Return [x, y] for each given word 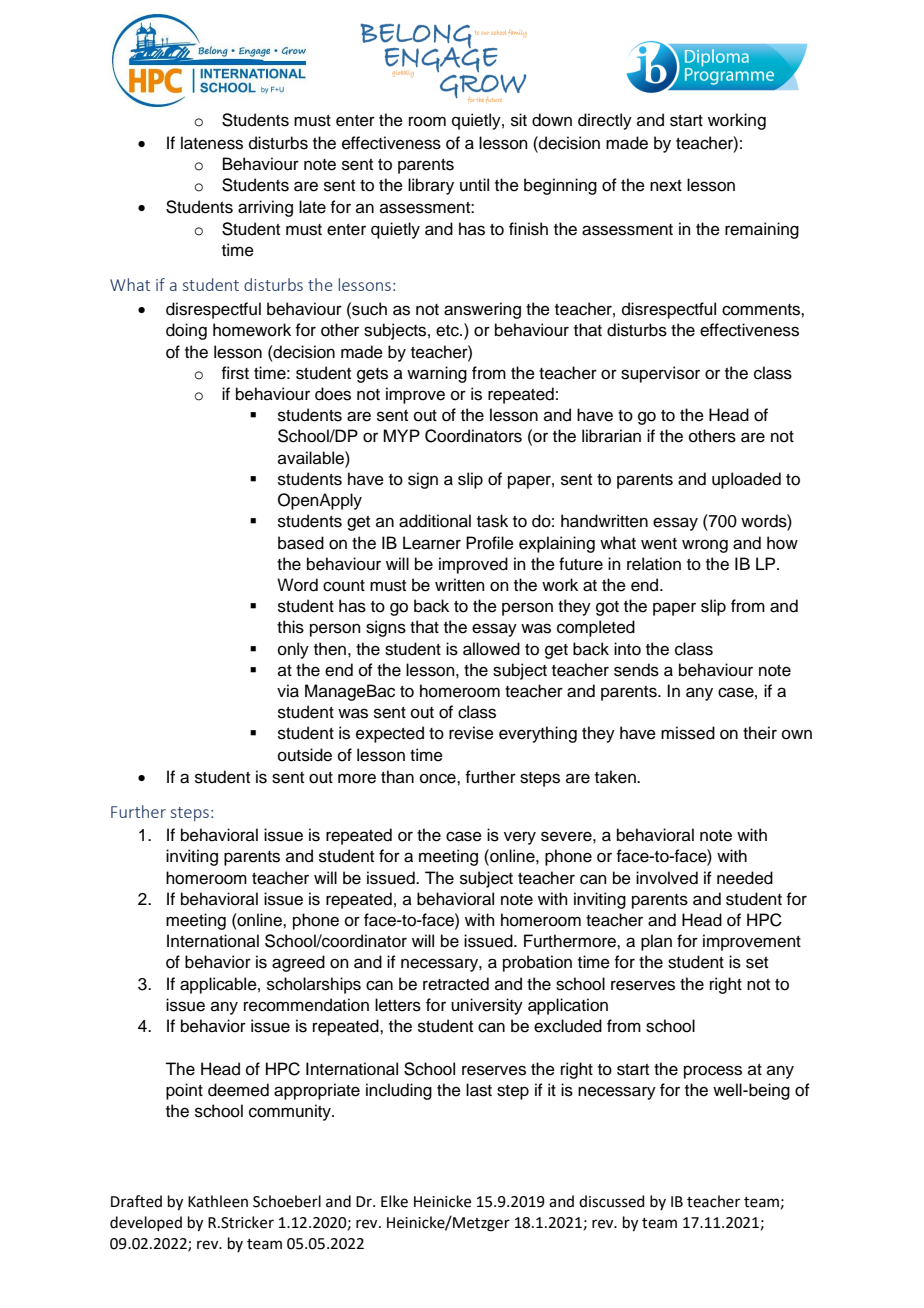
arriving [265, 208]
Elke [394, 1201]
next [666, 186]
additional [435, 521]
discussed [612, 1201]
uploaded [746, 480]
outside [305, 755]
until [474, 185]
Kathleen [218, 1201]
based [301, 543]
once [439, 778]
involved [667, 878]
